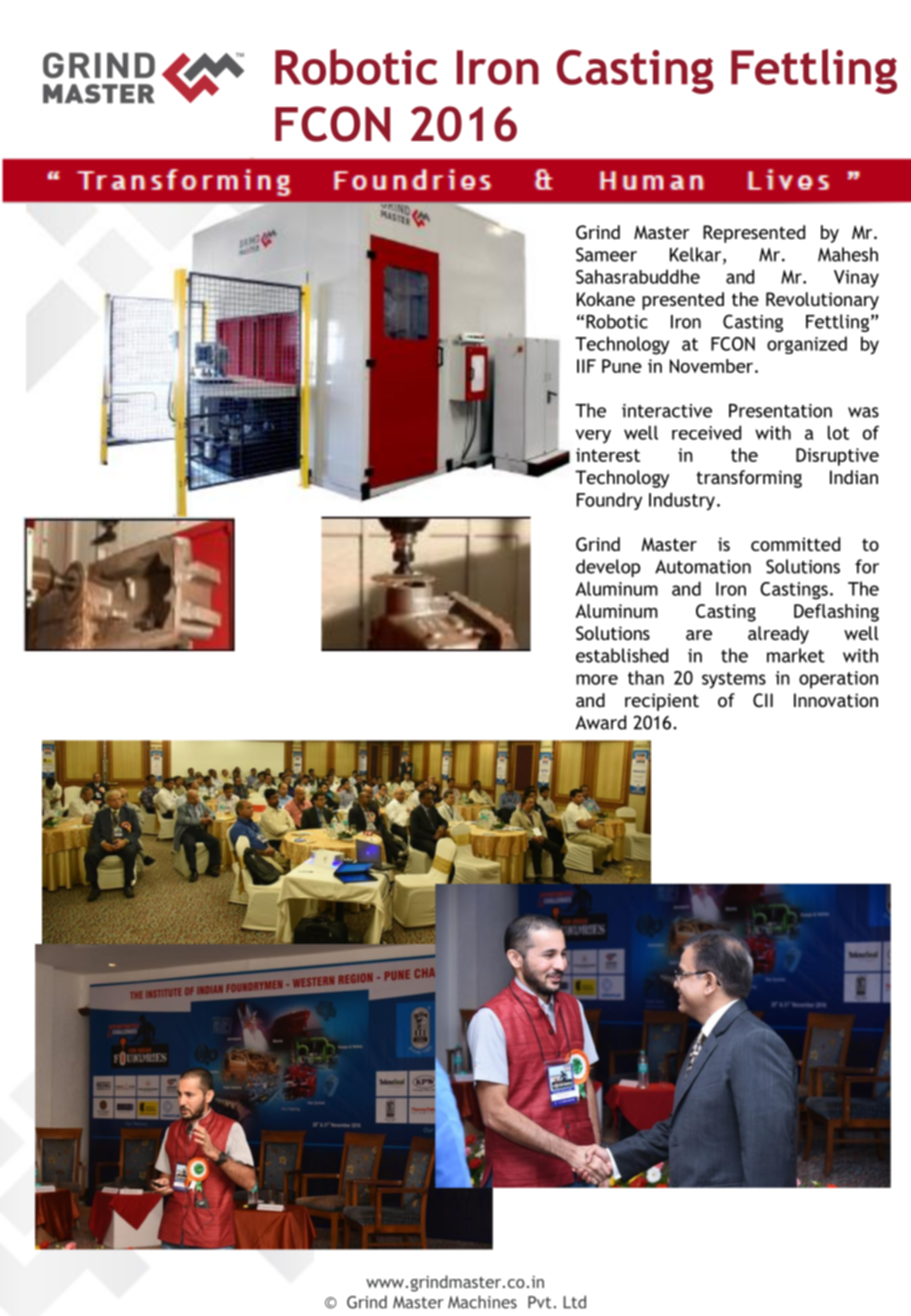 This page has width=911, height=1316. I want to click on Pune, so click(622, 366).
